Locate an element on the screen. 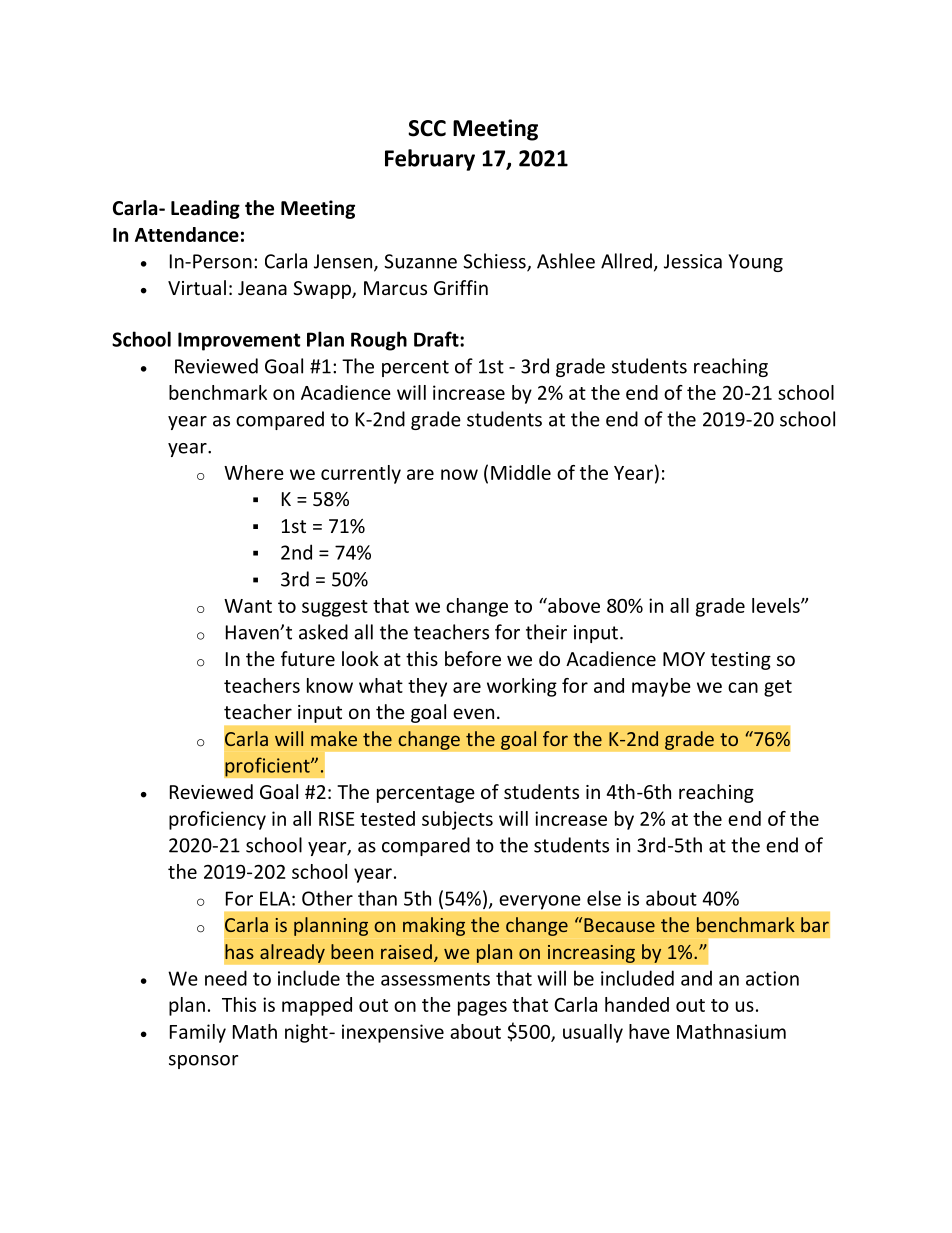 The height and width of the screenshot is (1233, 952). Want is located at coordinates (248, 606).
